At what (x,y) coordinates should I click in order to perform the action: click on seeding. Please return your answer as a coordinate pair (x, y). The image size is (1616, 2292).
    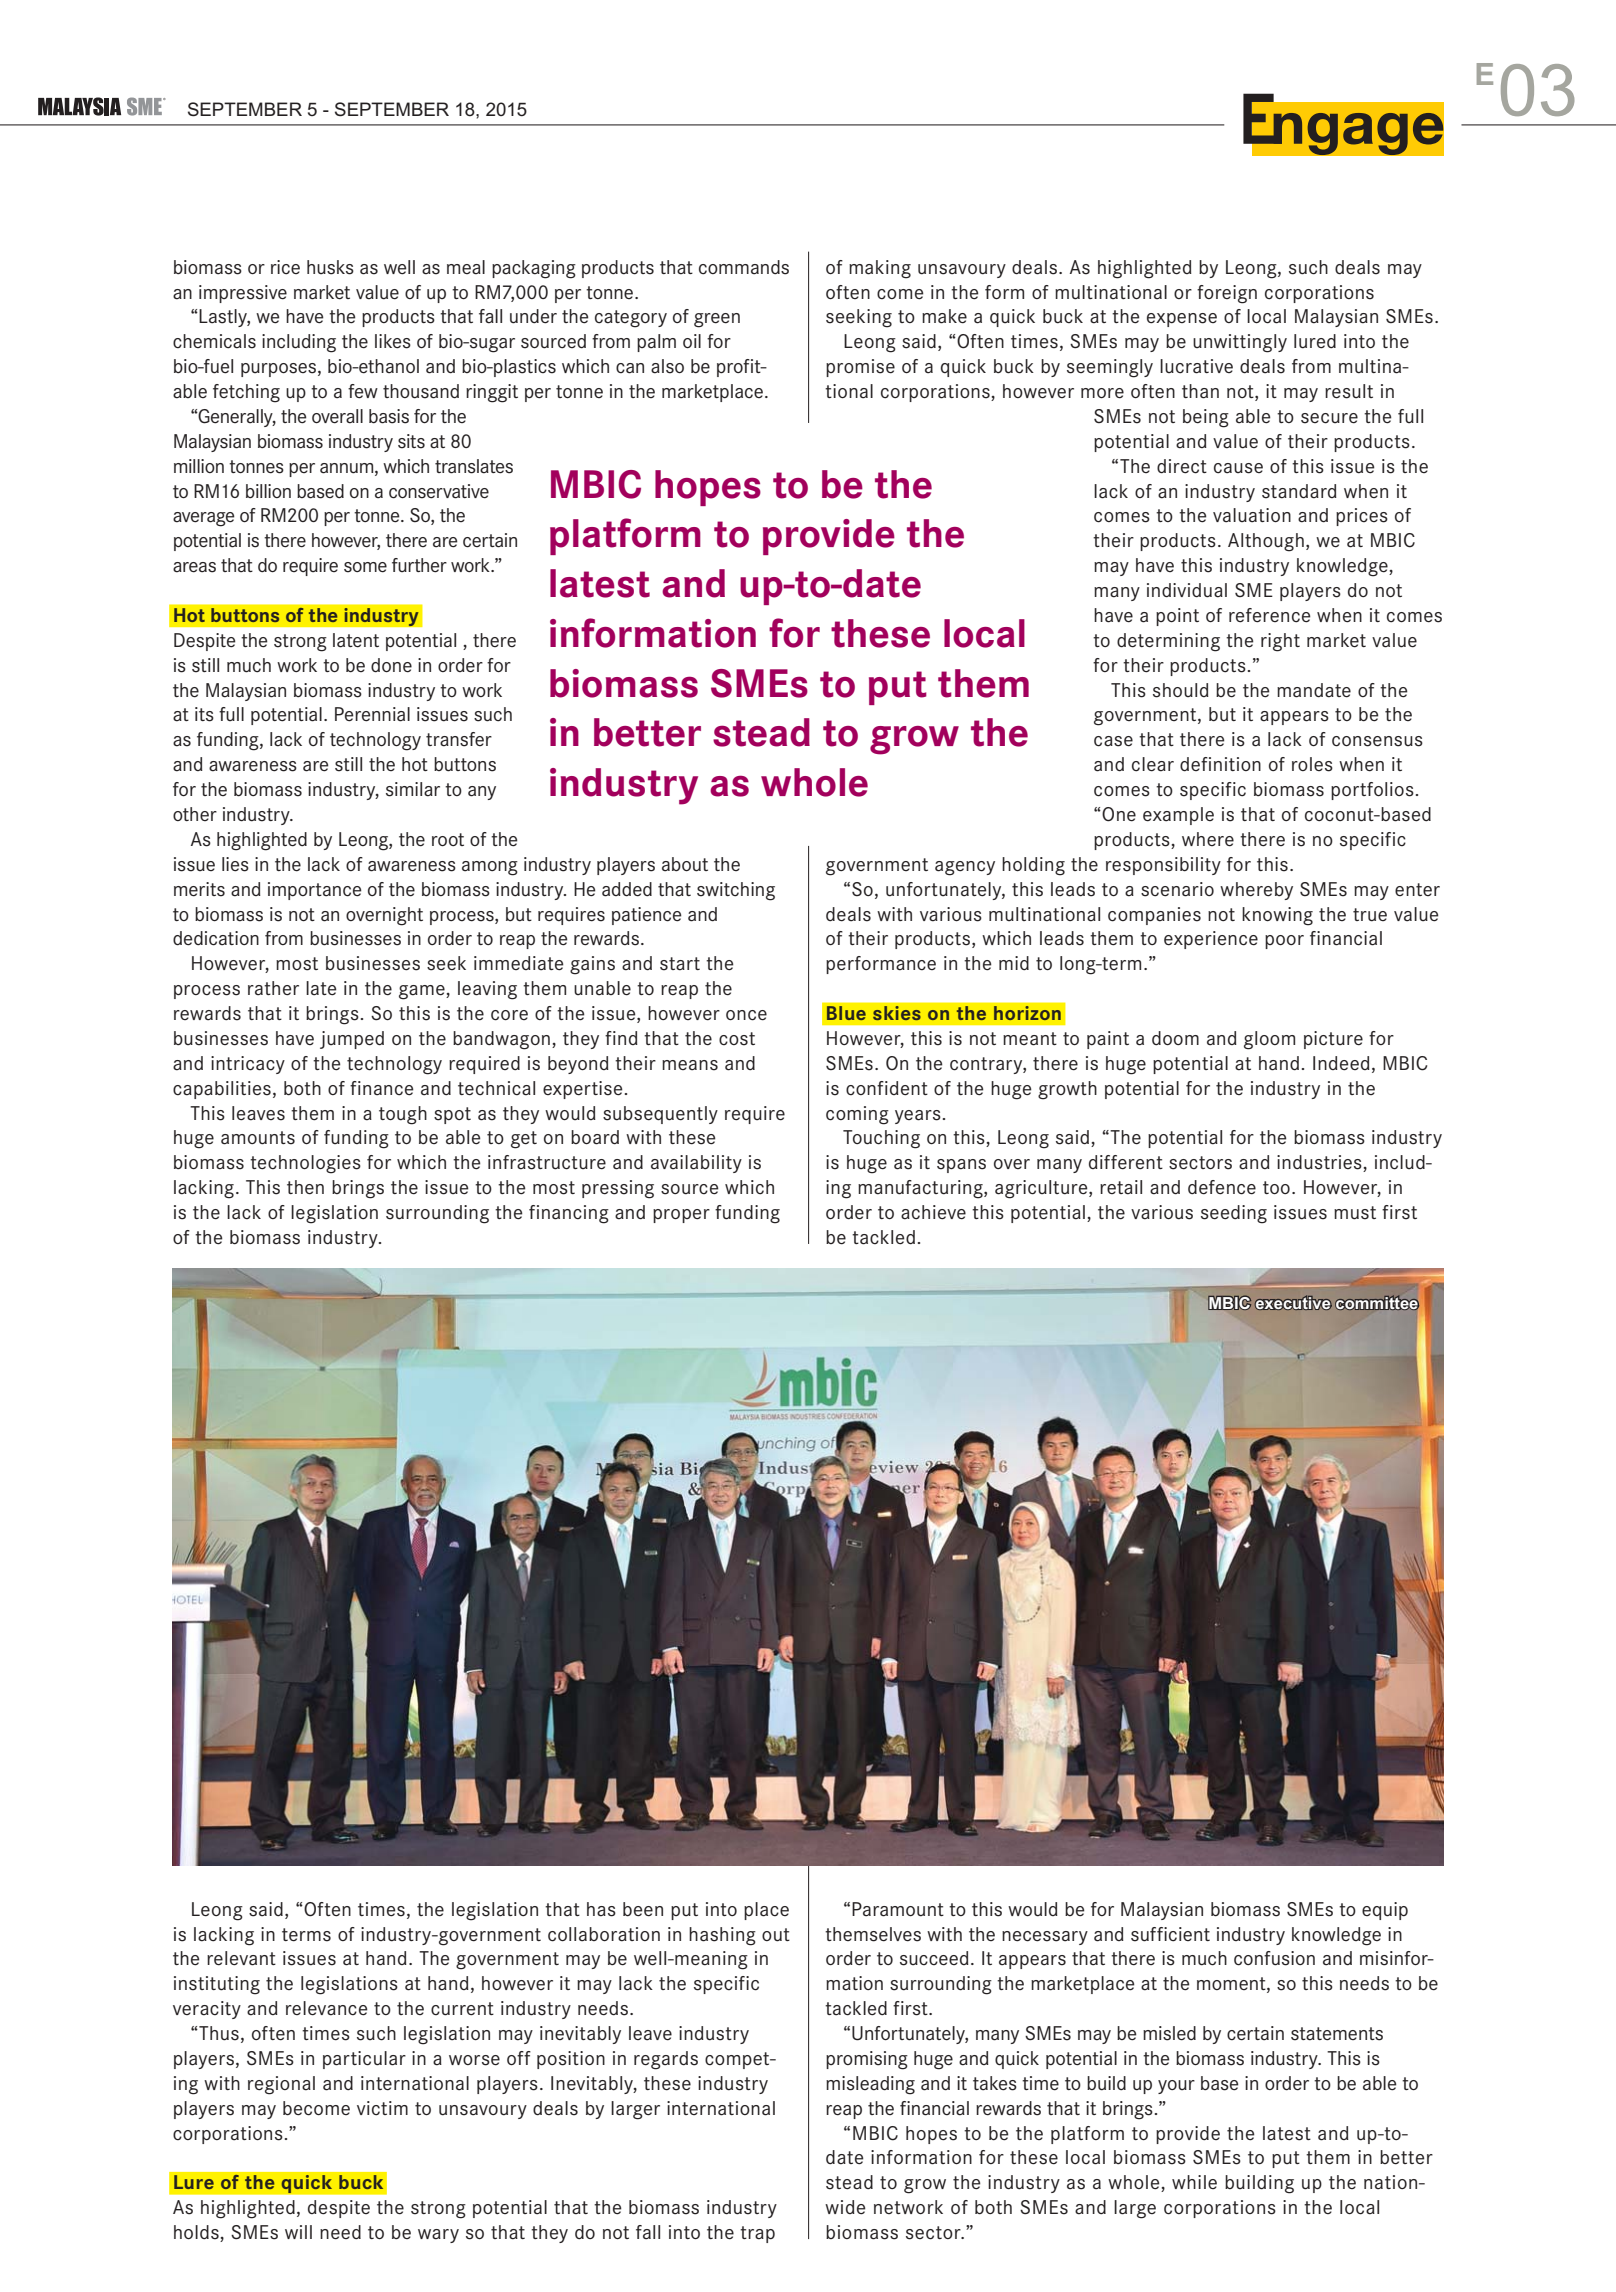
    Looking at the image, I should click on (1234, 1214).
